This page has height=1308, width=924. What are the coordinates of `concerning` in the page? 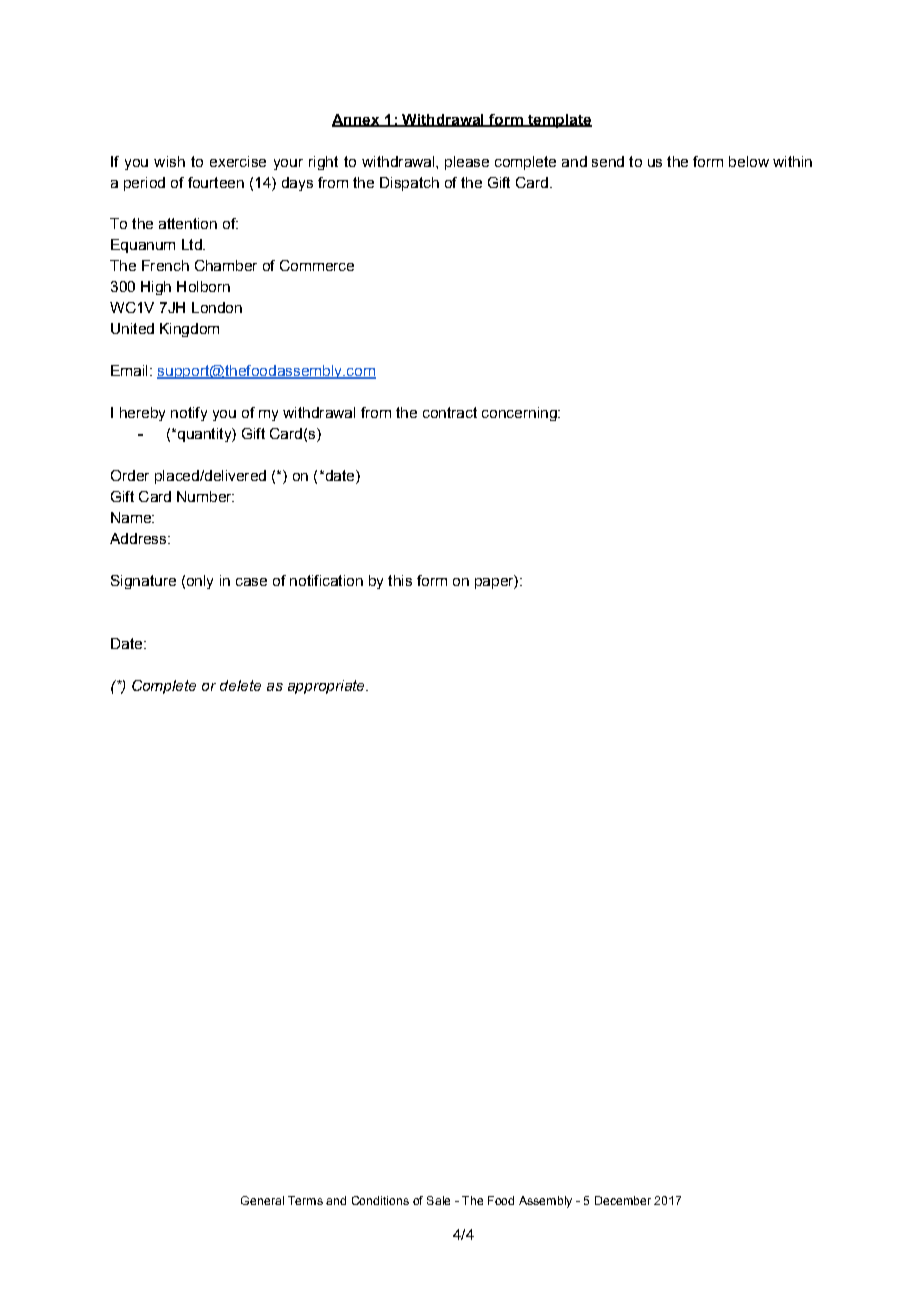 It's located at (520, 414).
